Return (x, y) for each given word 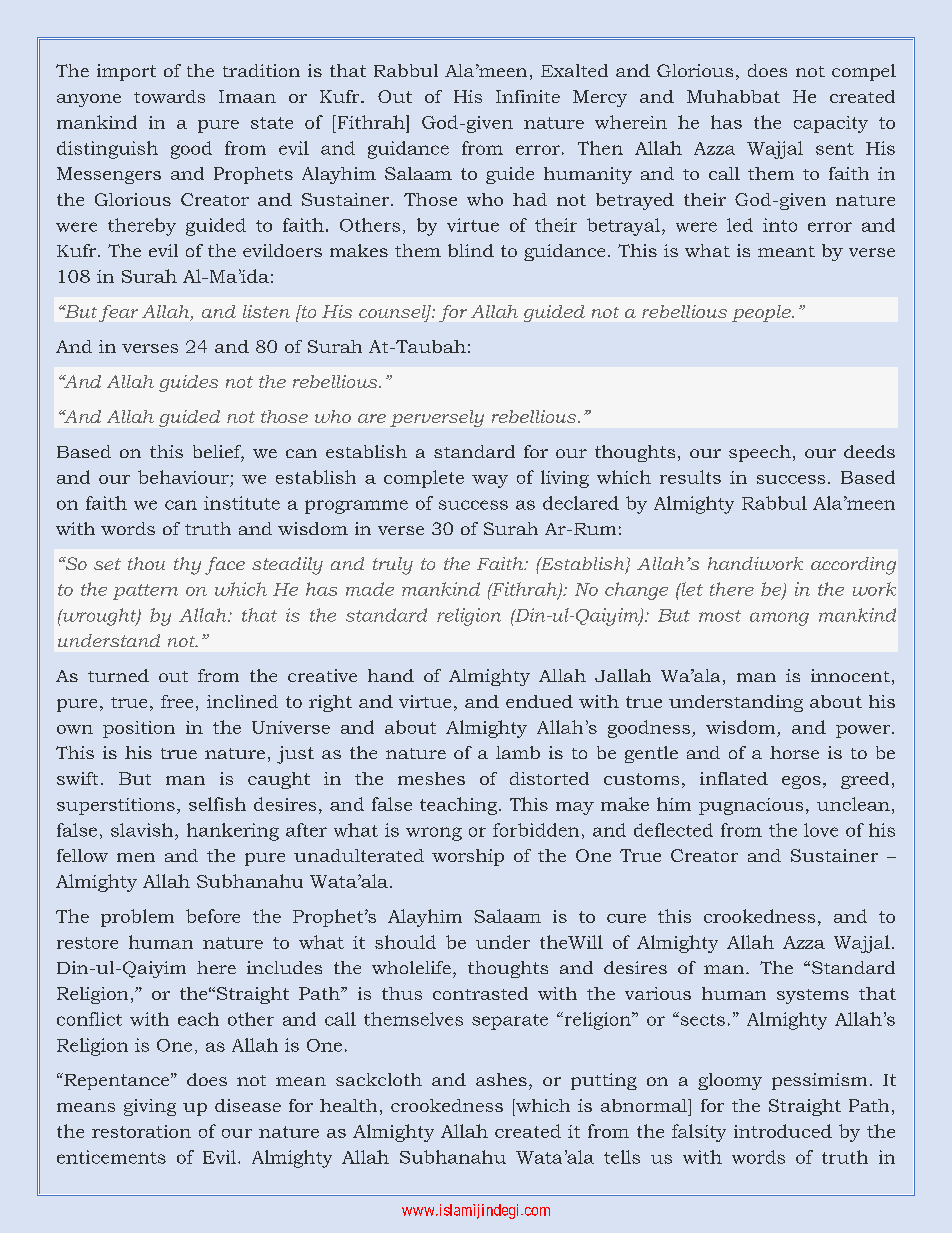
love (821, 830)
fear (118, 313)
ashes (501, 1079)
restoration (141, 1131)
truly (393, 566)
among (779, 619)
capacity (831, 124)
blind (471, 250)
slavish (143, 830)
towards (169, 96)
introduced (783, 1131)
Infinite (528, 96)
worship (468, 857)
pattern (145, 592)
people (762, 313)
